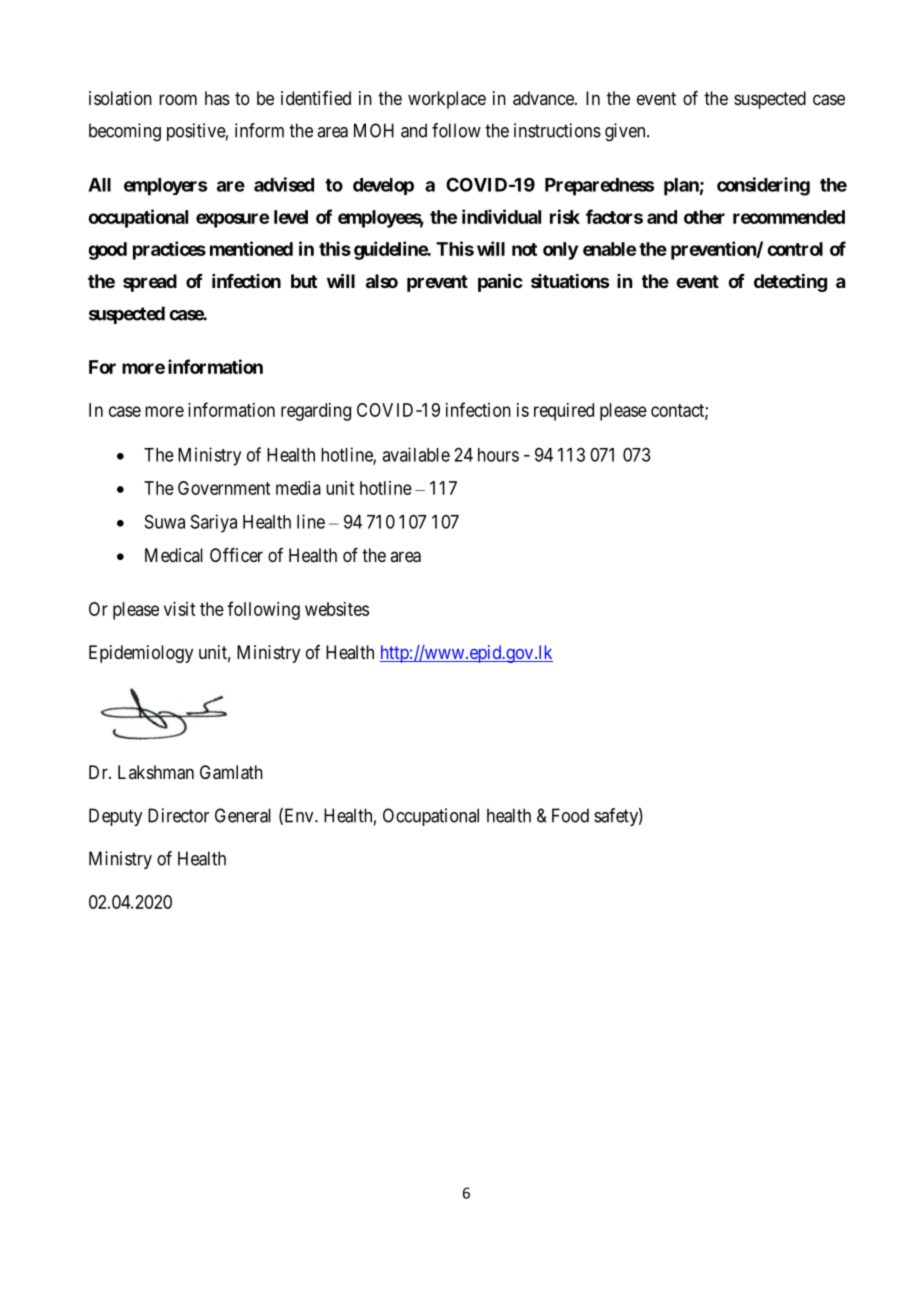 This page has height=1308, width=924. What do you see at coordinates (224, 488) in the page?
I see `Government` at bounding box center [224, 488].
